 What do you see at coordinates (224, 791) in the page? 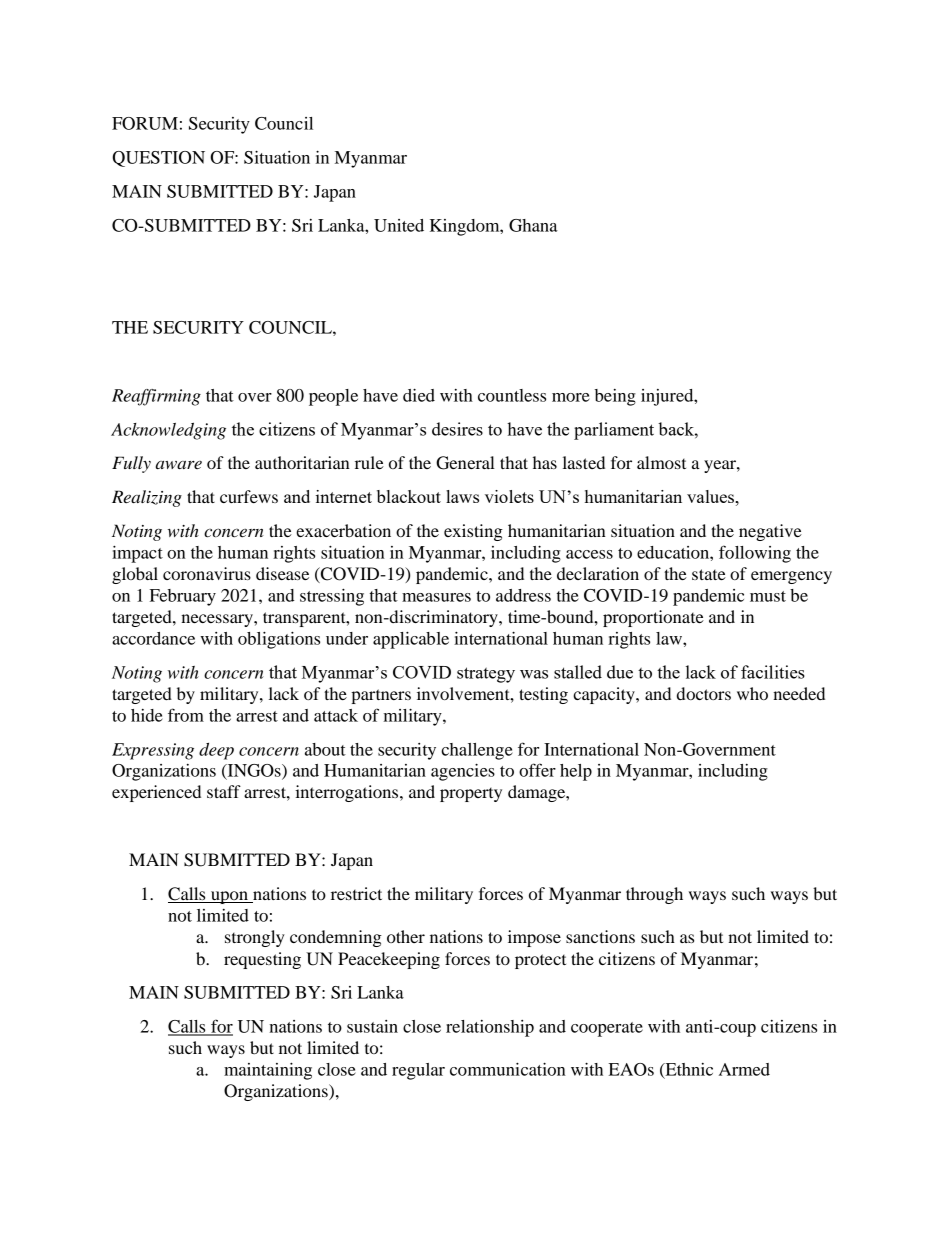
I see `staff` at bounding box center [224, 791].
